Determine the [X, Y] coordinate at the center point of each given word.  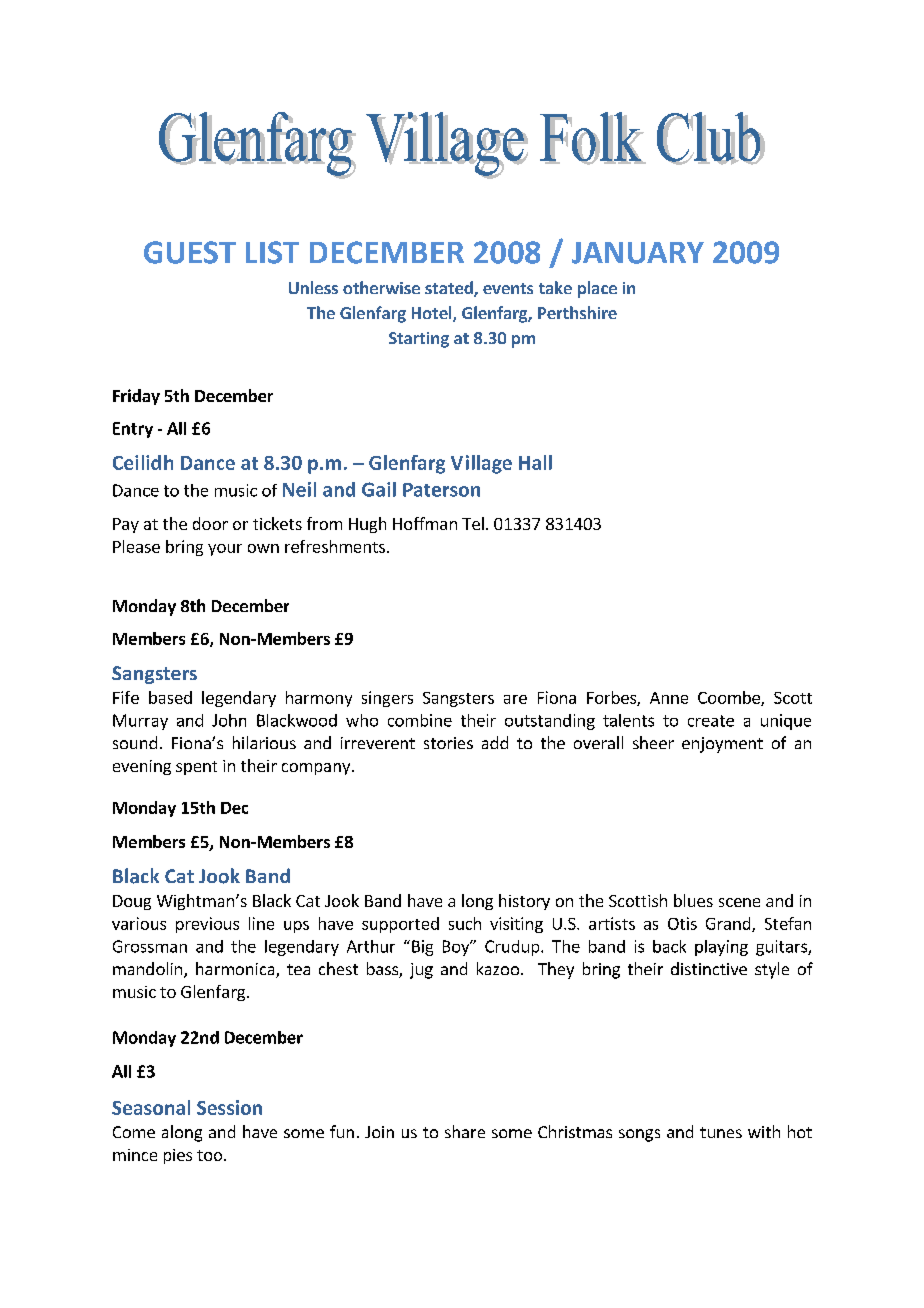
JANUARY [638, 253]
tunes [721, 1132]
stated [450, 289]
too [211, 1155]
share [465, 1131]
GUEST [190, 252]
